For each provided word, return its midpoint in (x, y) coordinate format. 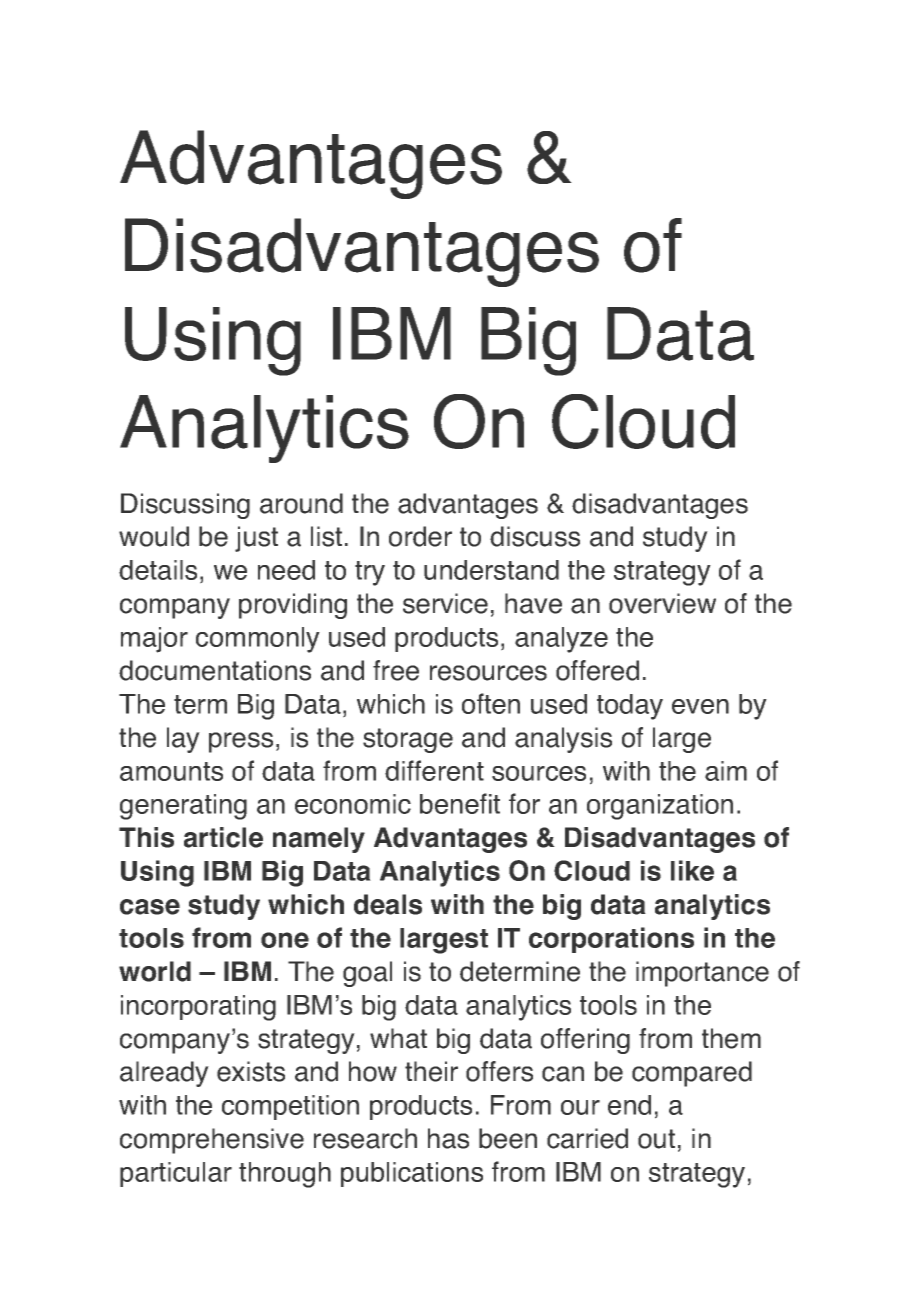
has (448, 1138)
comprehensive (212, 1141)
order (420, 536)
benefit (460, 803)
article (223, 837)
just (256, 539)
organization (660, 807)
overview (662, 603)
